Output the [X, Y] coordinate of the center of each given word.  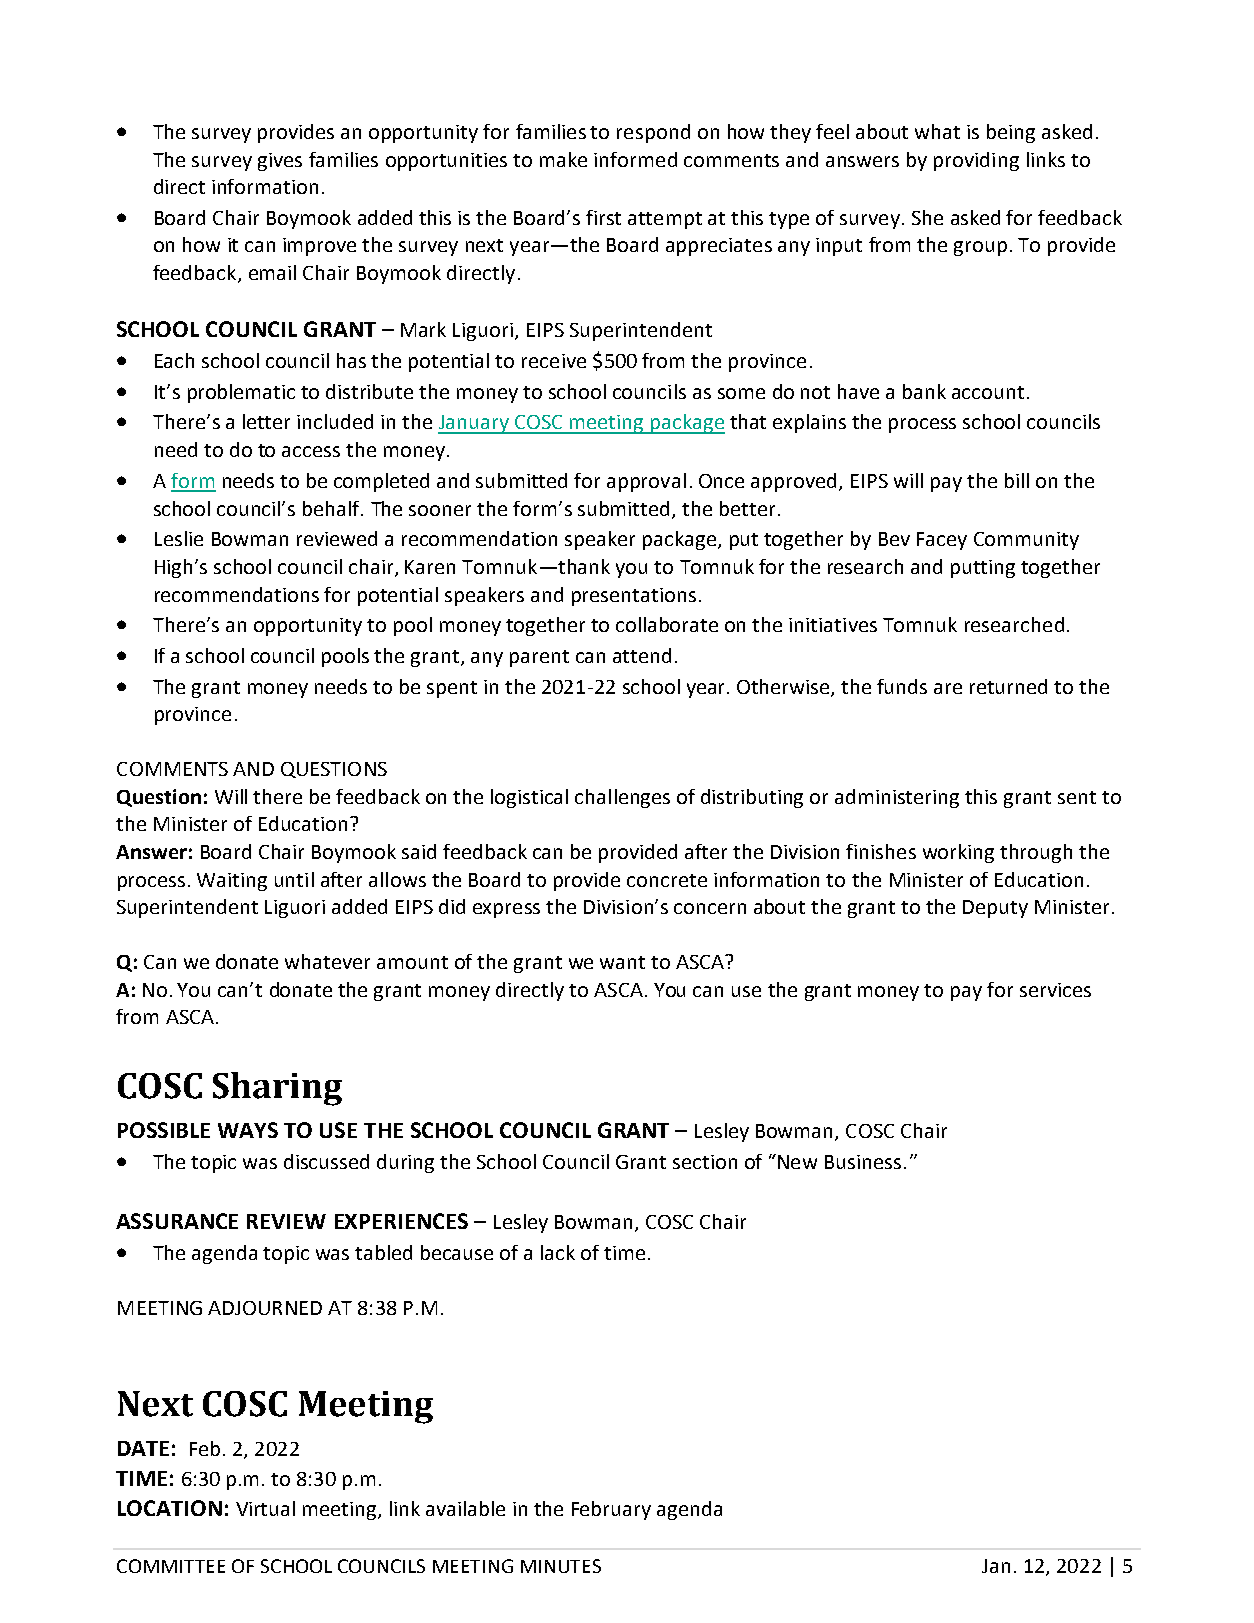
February [611, 1510]
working [958, 853]
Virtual [265, 1508]
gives [280, 162]
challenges [622, 798]
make [563, 159]
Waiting [232, 882]
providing [976, 161]
